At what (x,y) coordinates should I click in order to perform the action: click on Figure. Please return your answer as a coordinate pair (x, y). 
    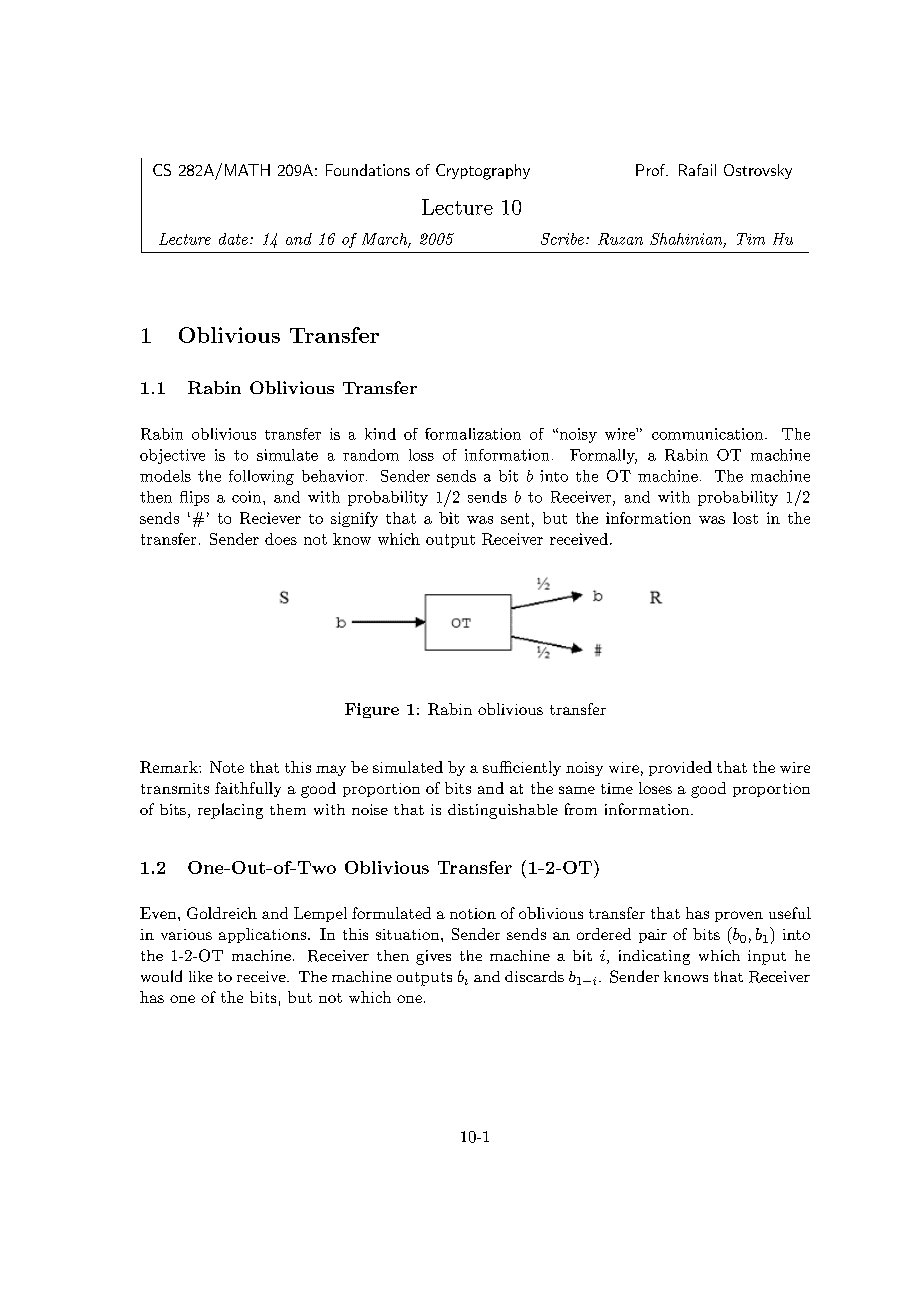
    Looking at the image, I should click on (372, 710).
